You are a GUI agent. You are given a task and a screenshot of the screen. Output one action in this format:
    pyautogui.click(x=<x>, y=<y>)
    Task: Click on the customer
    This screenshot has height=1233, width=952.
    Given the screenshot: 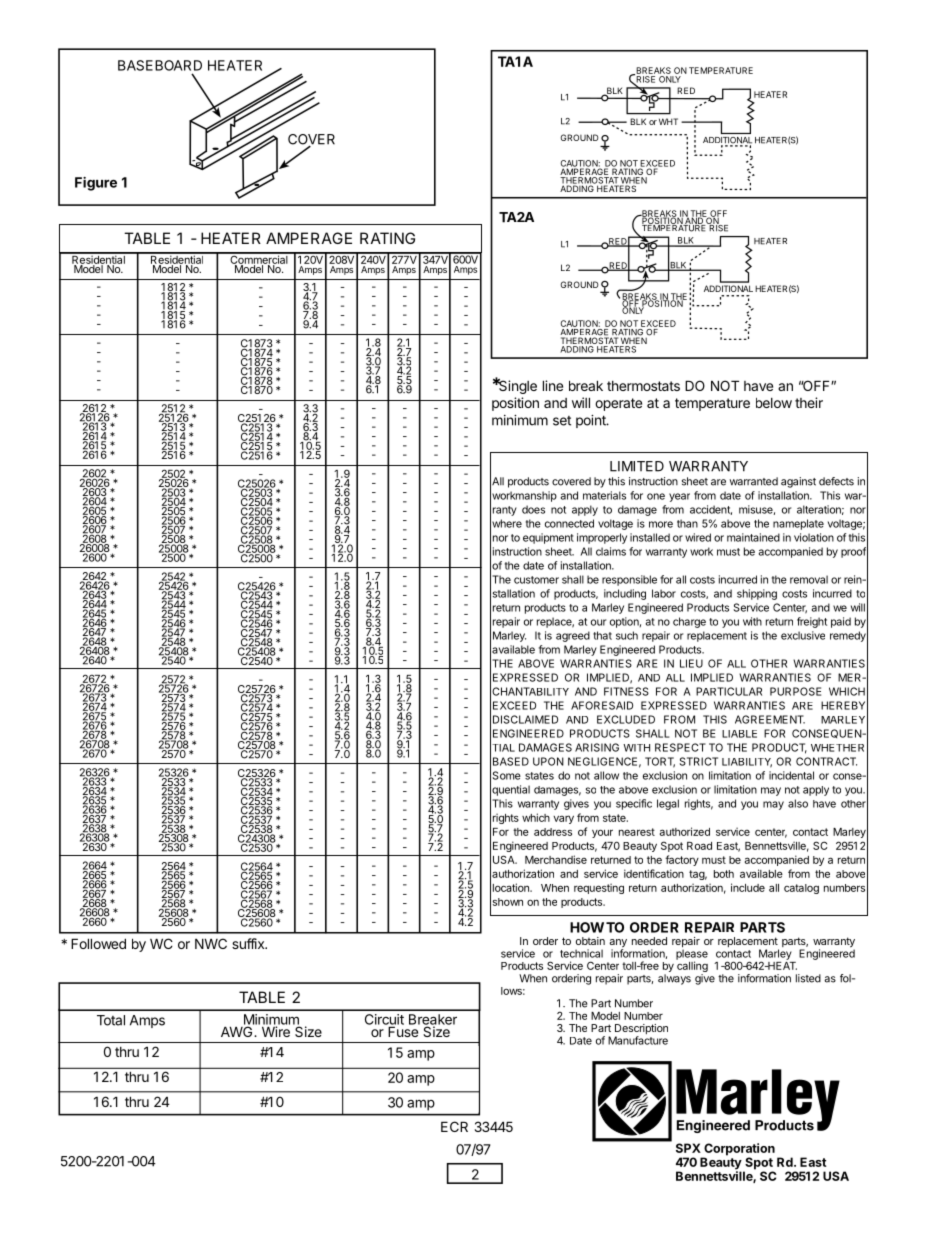 What is the action you would take?
    pyautogui.click(x=536, y=580)
